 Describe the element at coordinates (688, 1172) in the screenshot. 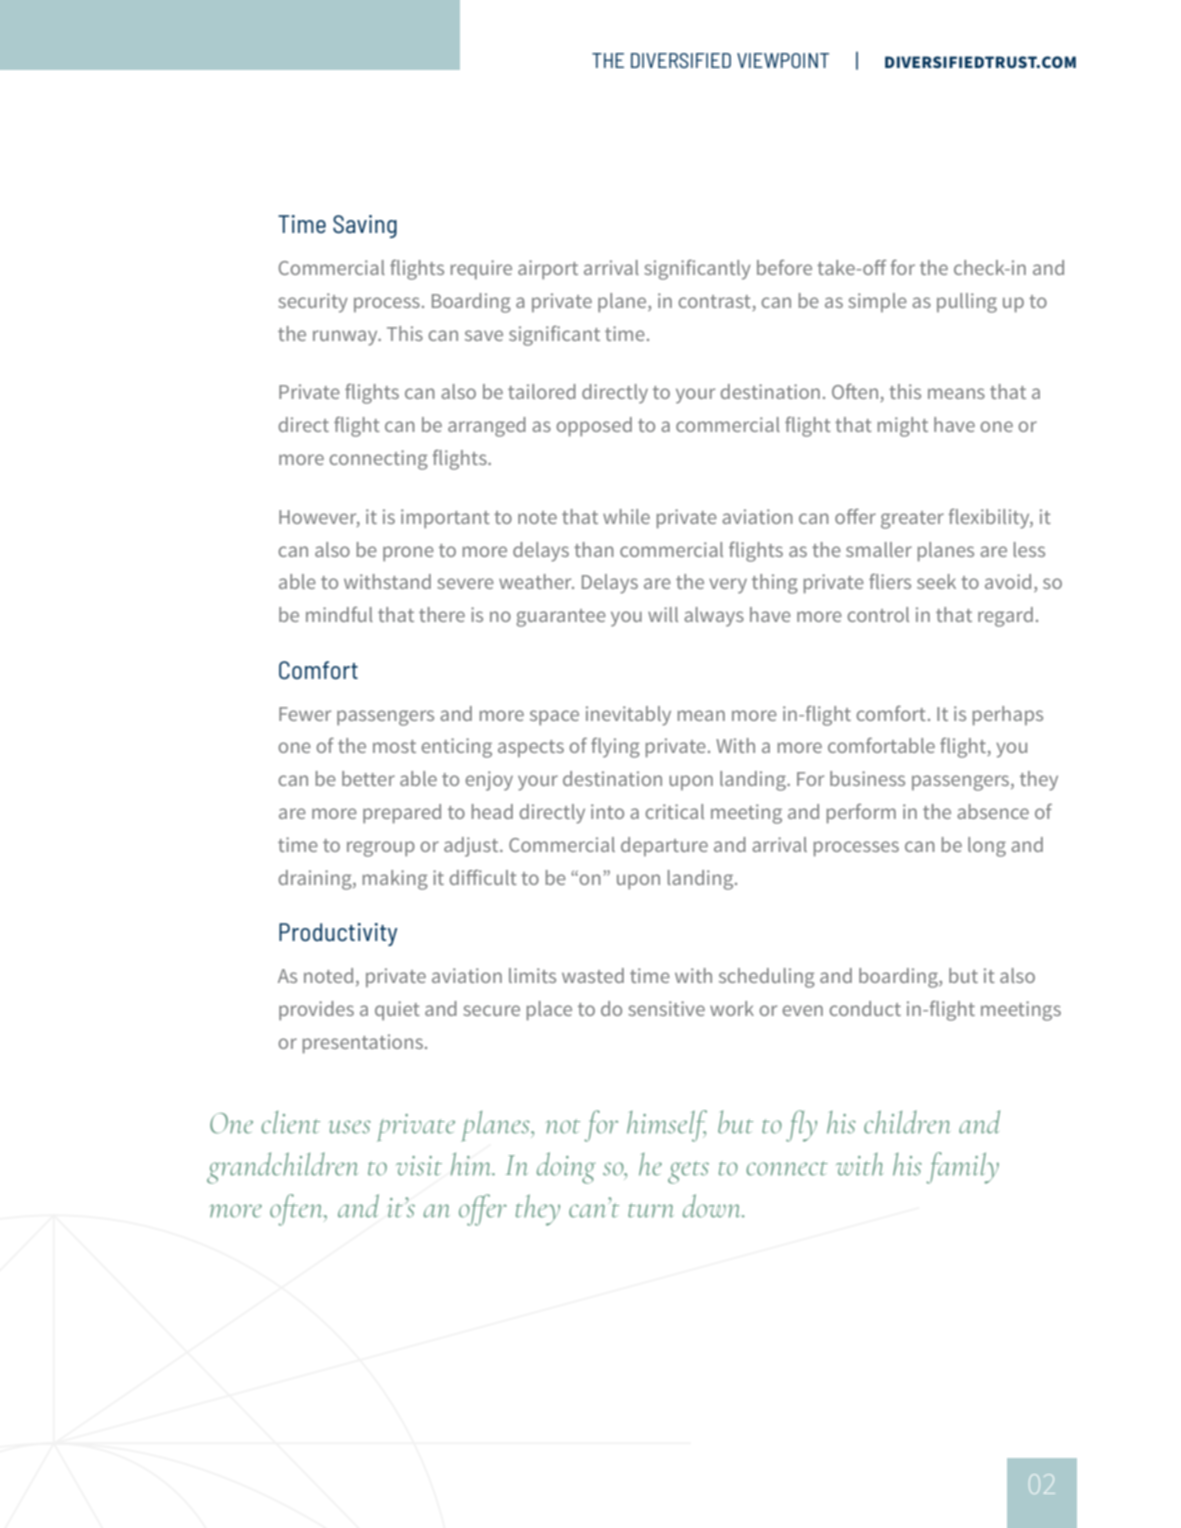

I see `gets` at that location.
